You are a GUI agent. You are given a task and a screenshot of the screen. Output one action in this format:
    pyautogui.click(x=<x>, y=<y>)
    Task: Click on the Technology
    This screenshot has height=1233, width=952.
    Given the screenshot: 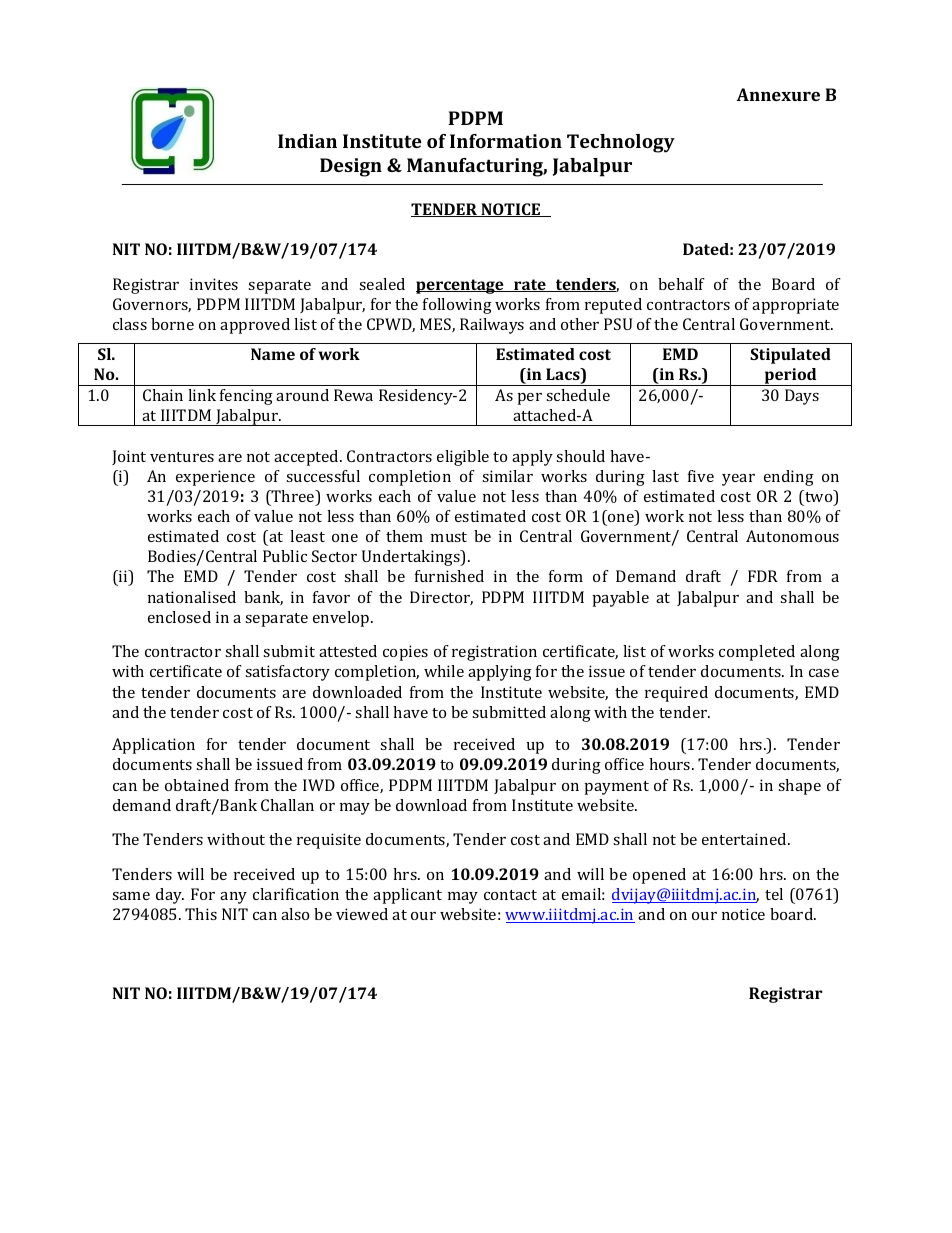 What is the action you would take?
    pyautogui.click(x=621, y=143)
